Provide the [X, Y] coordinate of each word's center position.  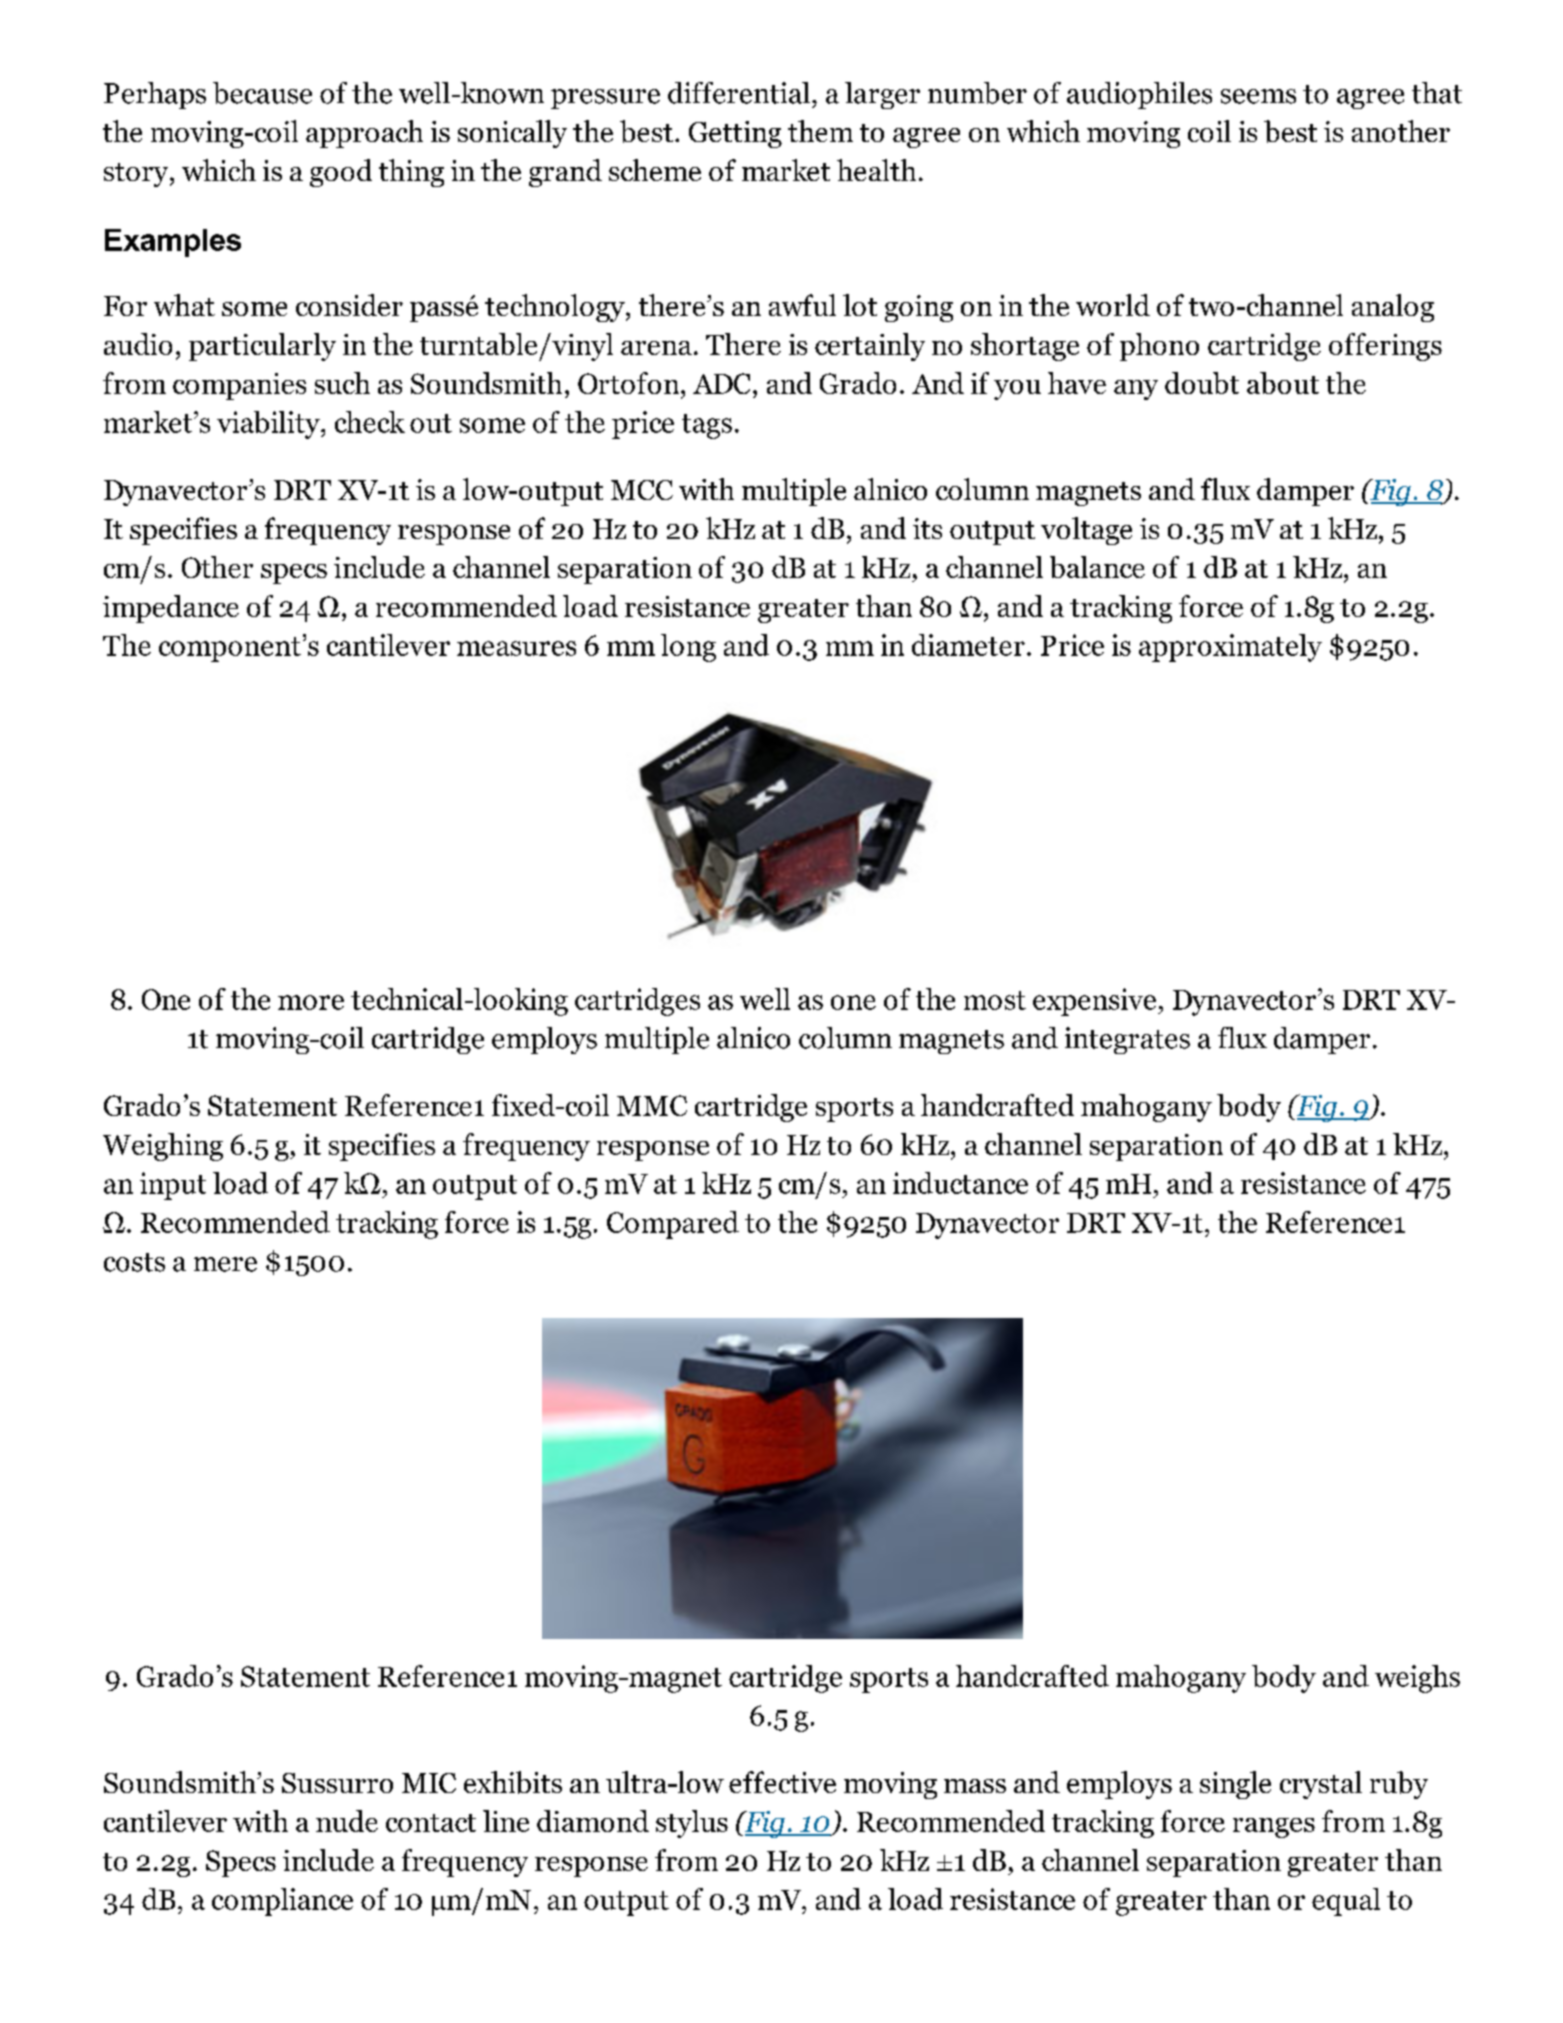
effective [782, 1782]
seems [1258, 96]
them [820, 131]
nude [347, 1821]
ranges [1274, 1828]
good [341, 173]
